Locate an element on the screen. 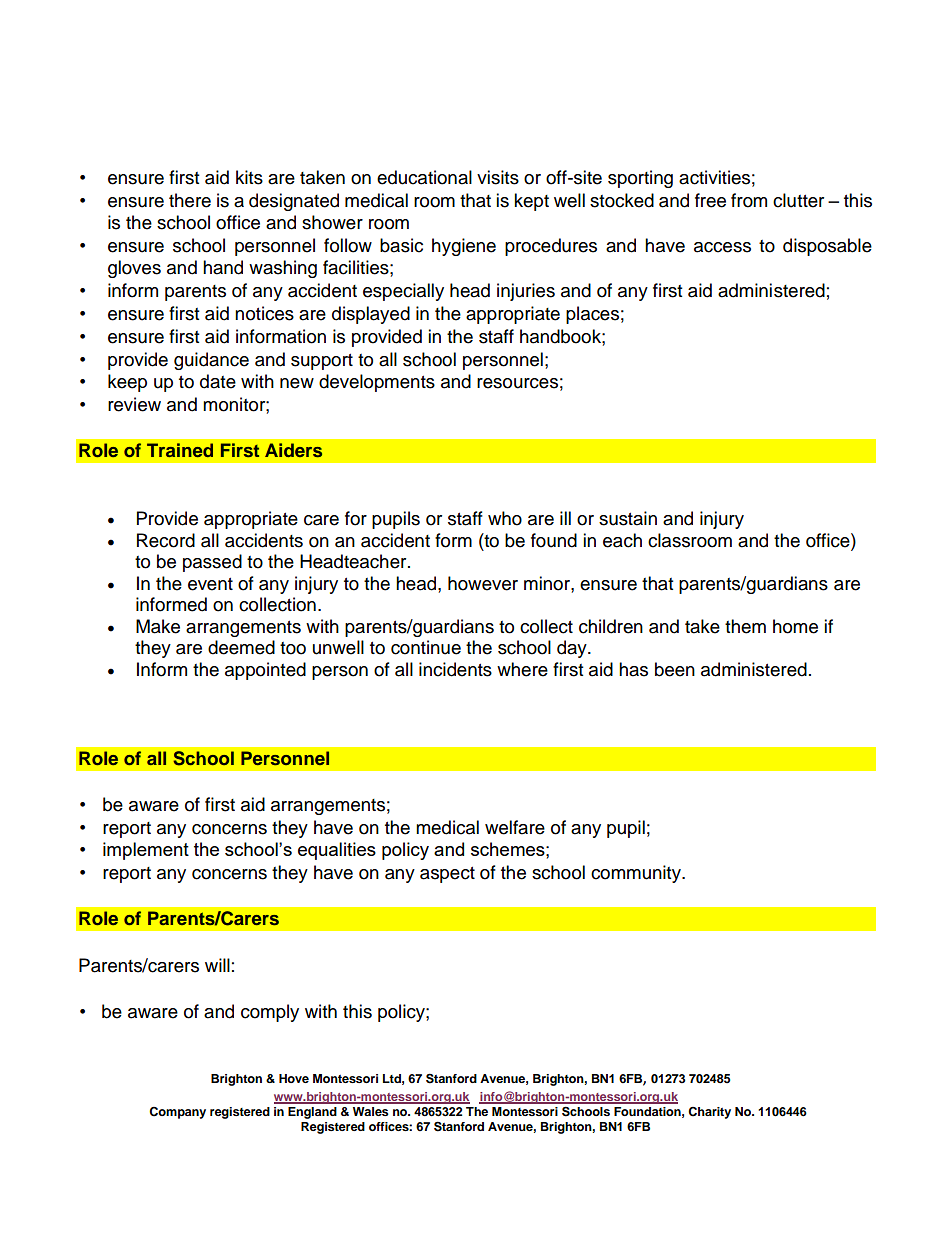 The width and height of the screenshot is (952, 1233). incidents is located at coordinates (455, 669).
